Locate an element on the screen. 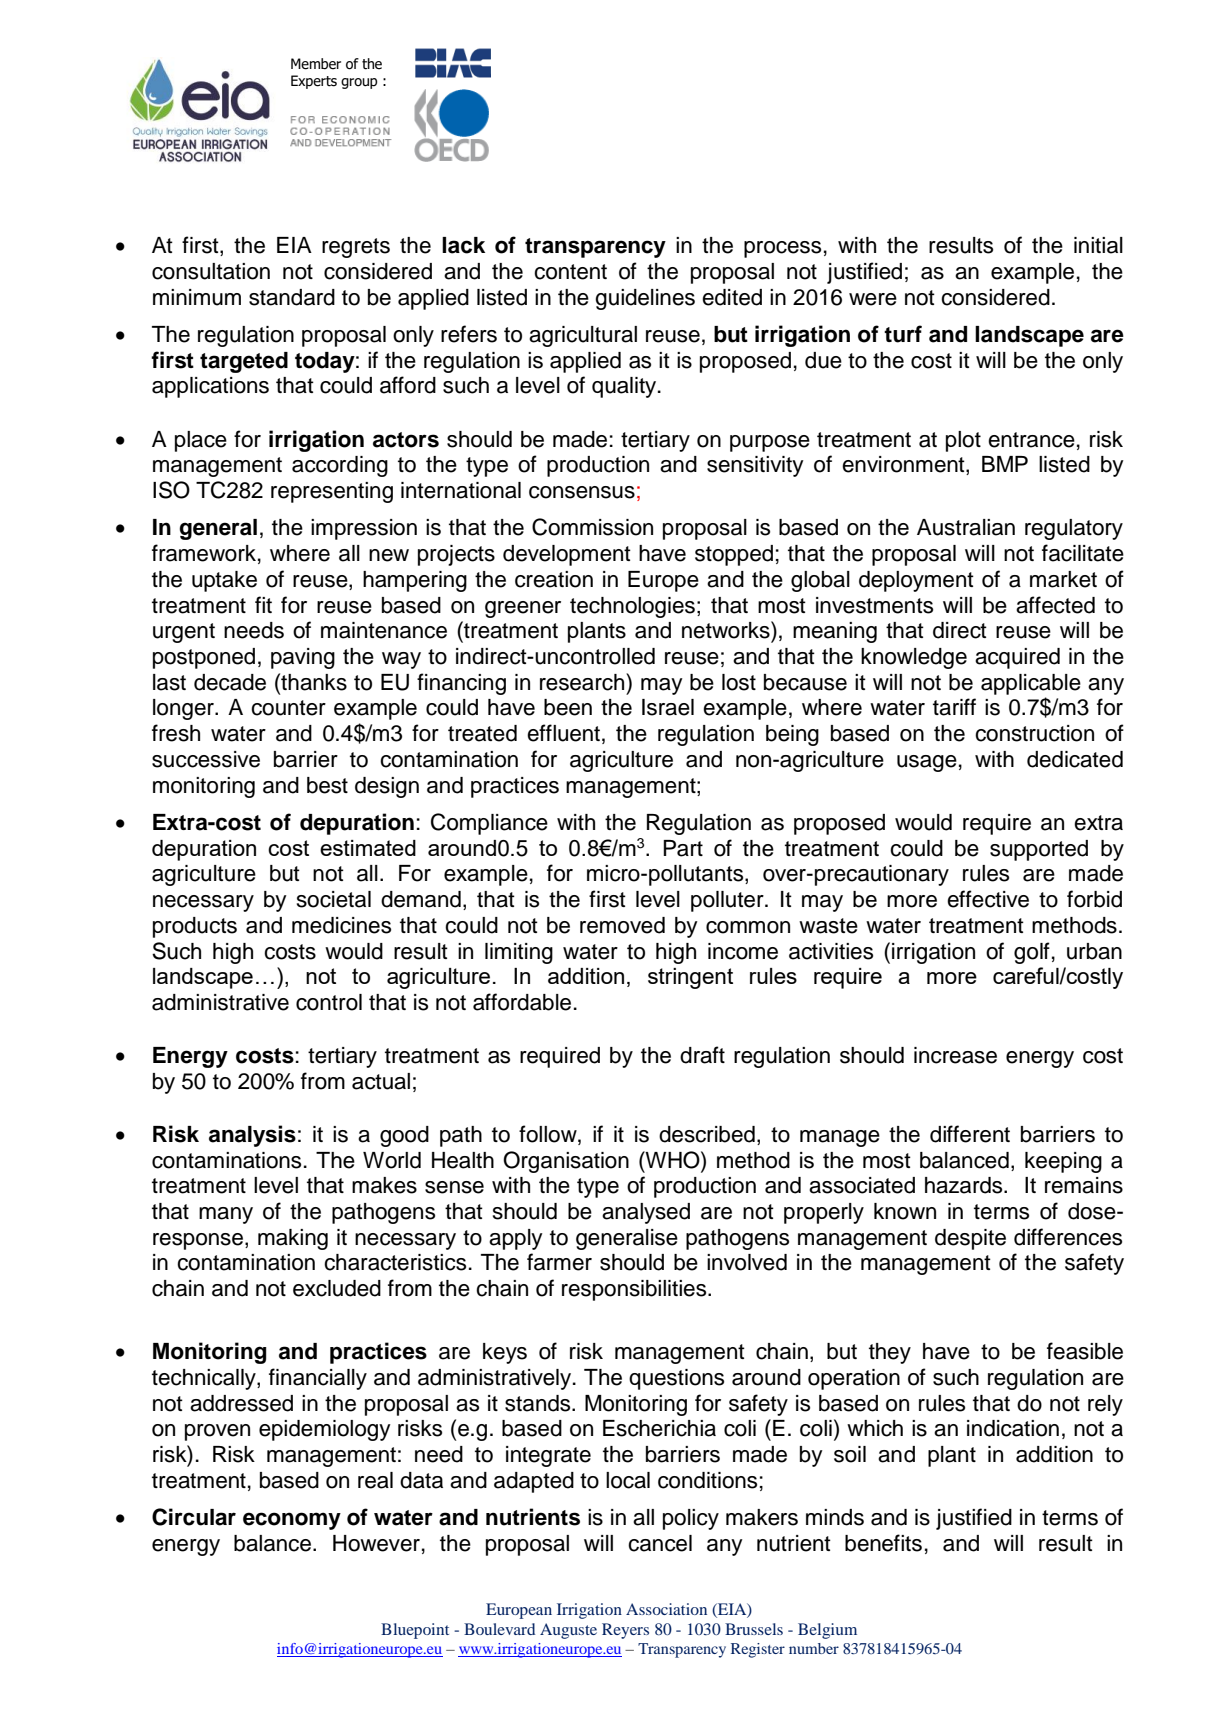 The height and width of the screenshot is (1712, 1210). economy is located at coordinates (292, 1521).
